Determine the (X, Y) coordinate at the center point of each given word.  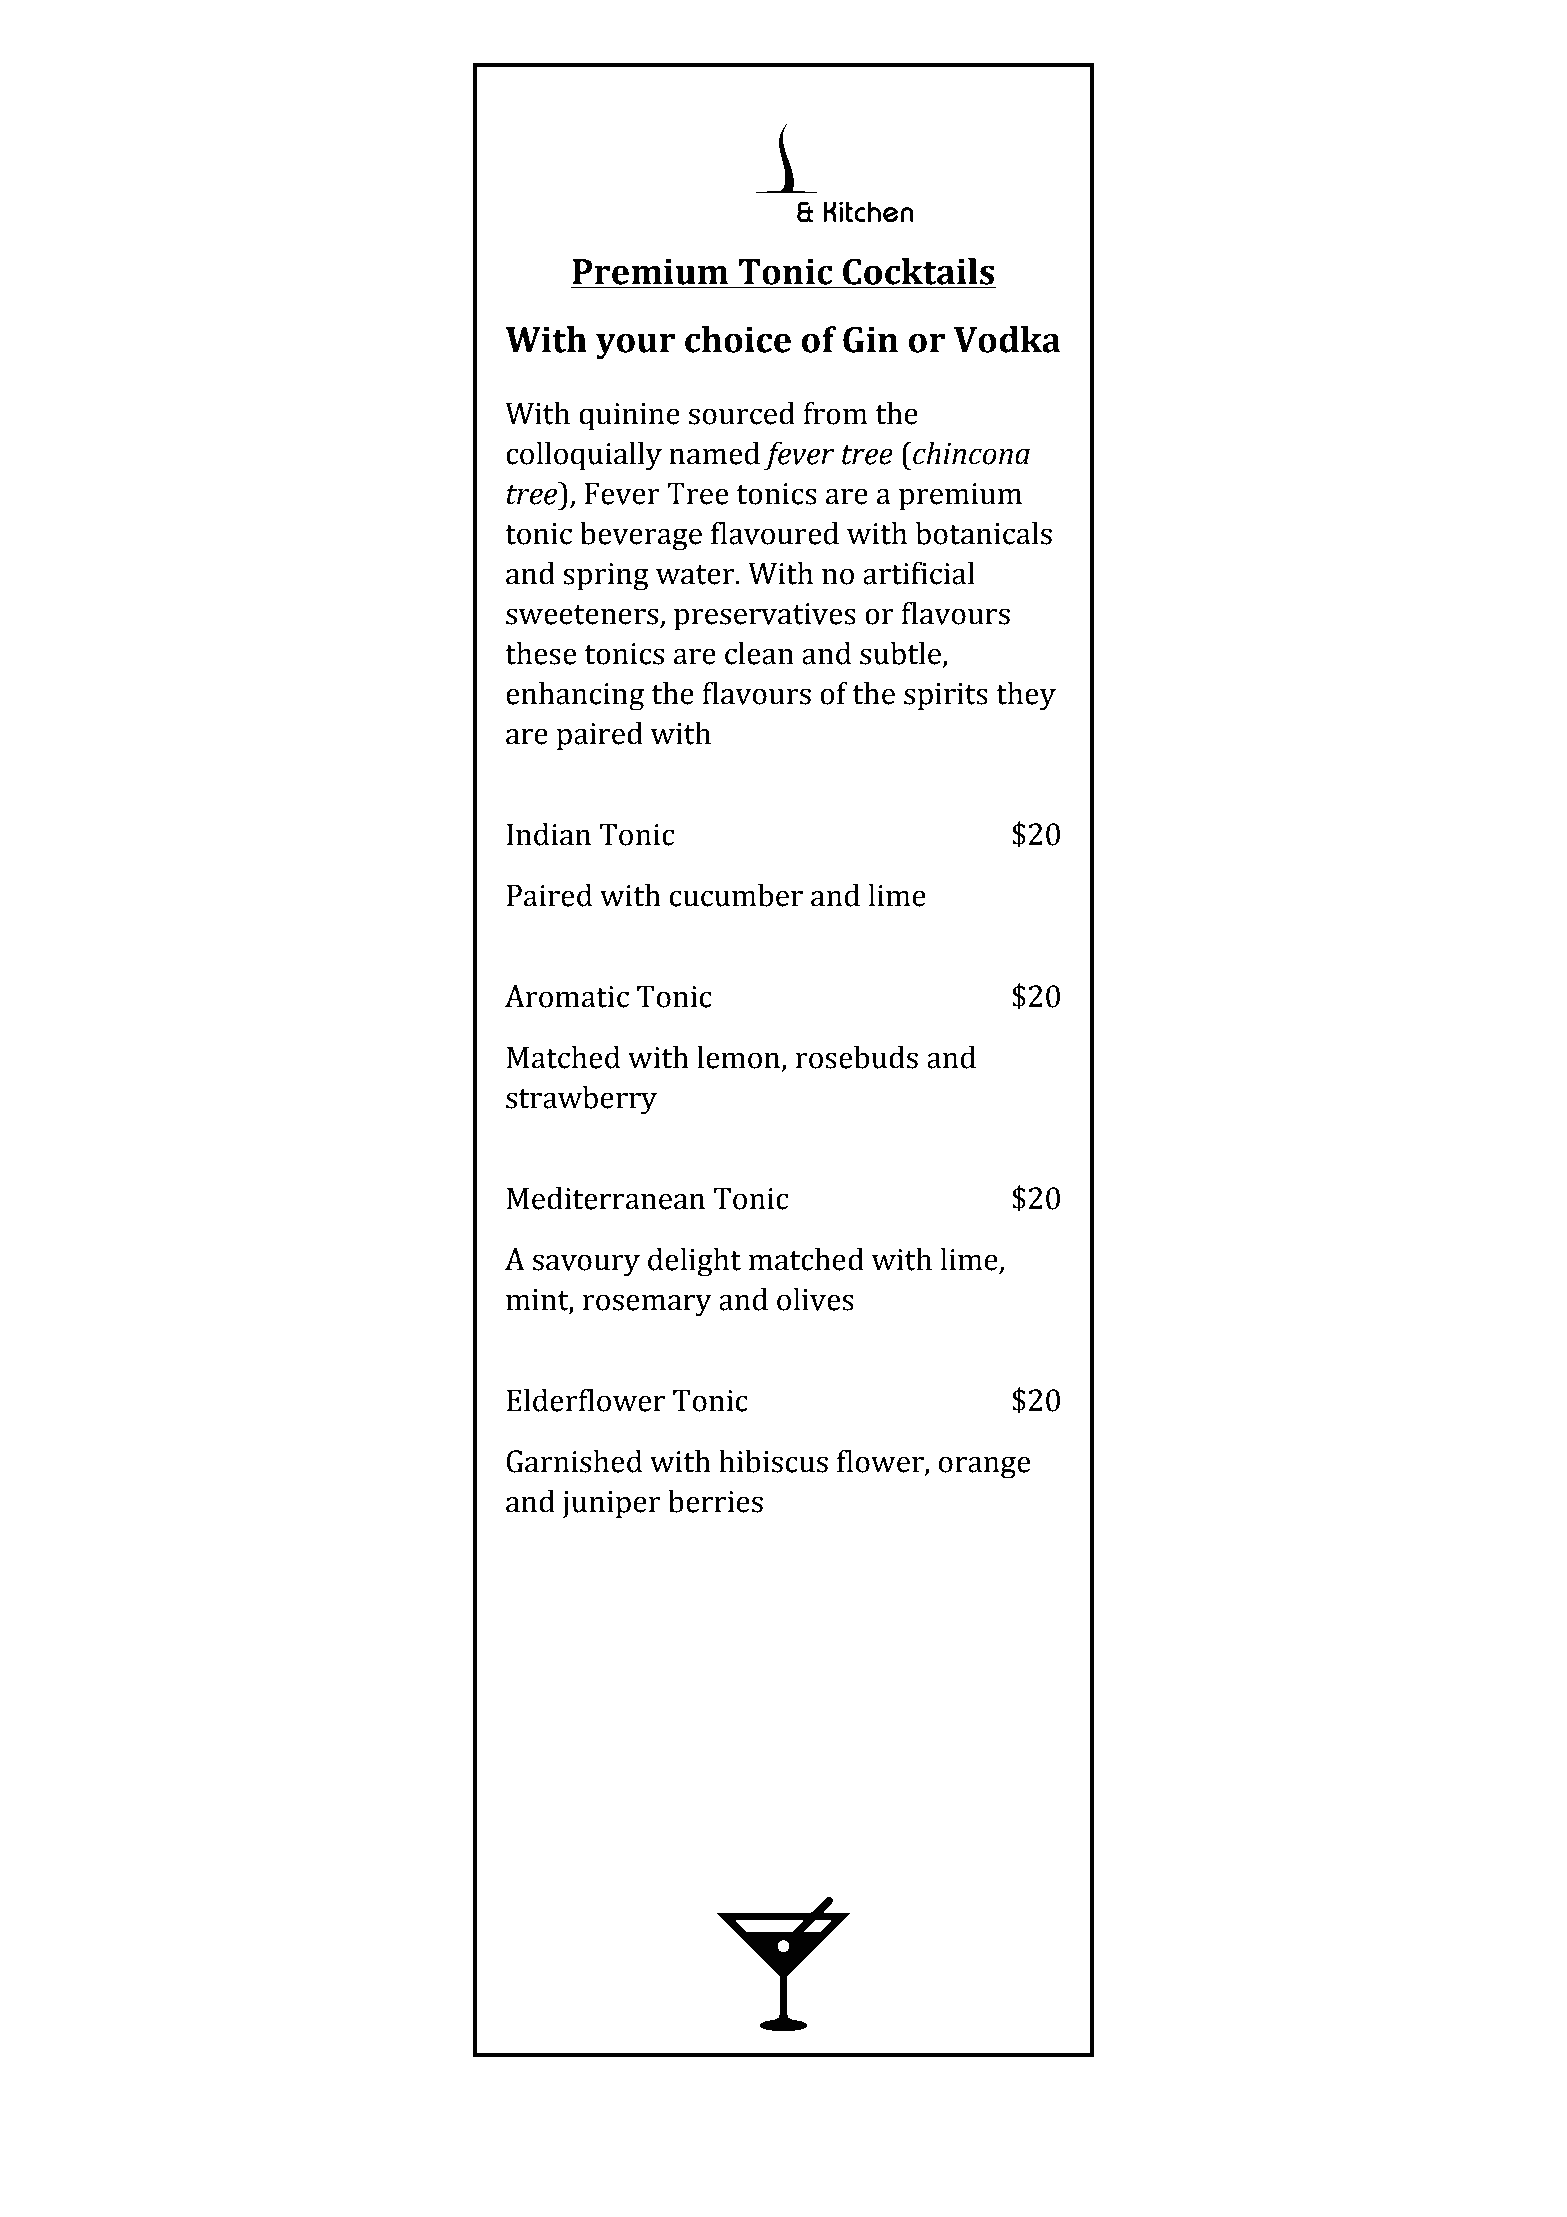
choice (738, 339)
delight (694, 1262)
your (635, 346)
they (1026, 696)
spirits (946, 697)
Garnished (574, 1461)
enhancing (575, 696)
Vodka (1007, 339)
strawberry (581, 1100)
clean (759, 653)
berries (715, 1501)
